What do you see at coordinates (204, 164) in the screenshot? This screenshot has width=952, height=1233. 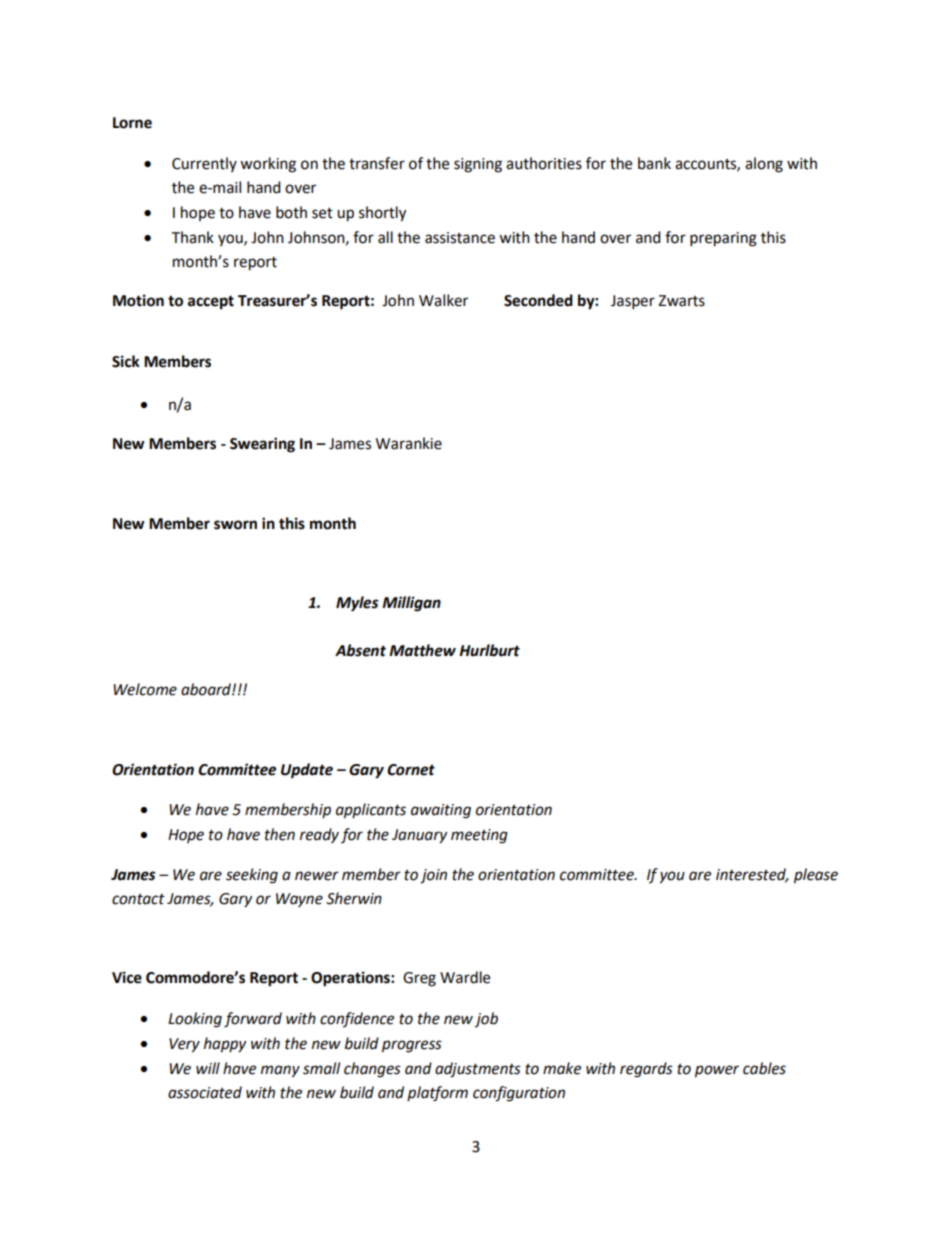 I see `Currently` at bounding box center [204, 164].
